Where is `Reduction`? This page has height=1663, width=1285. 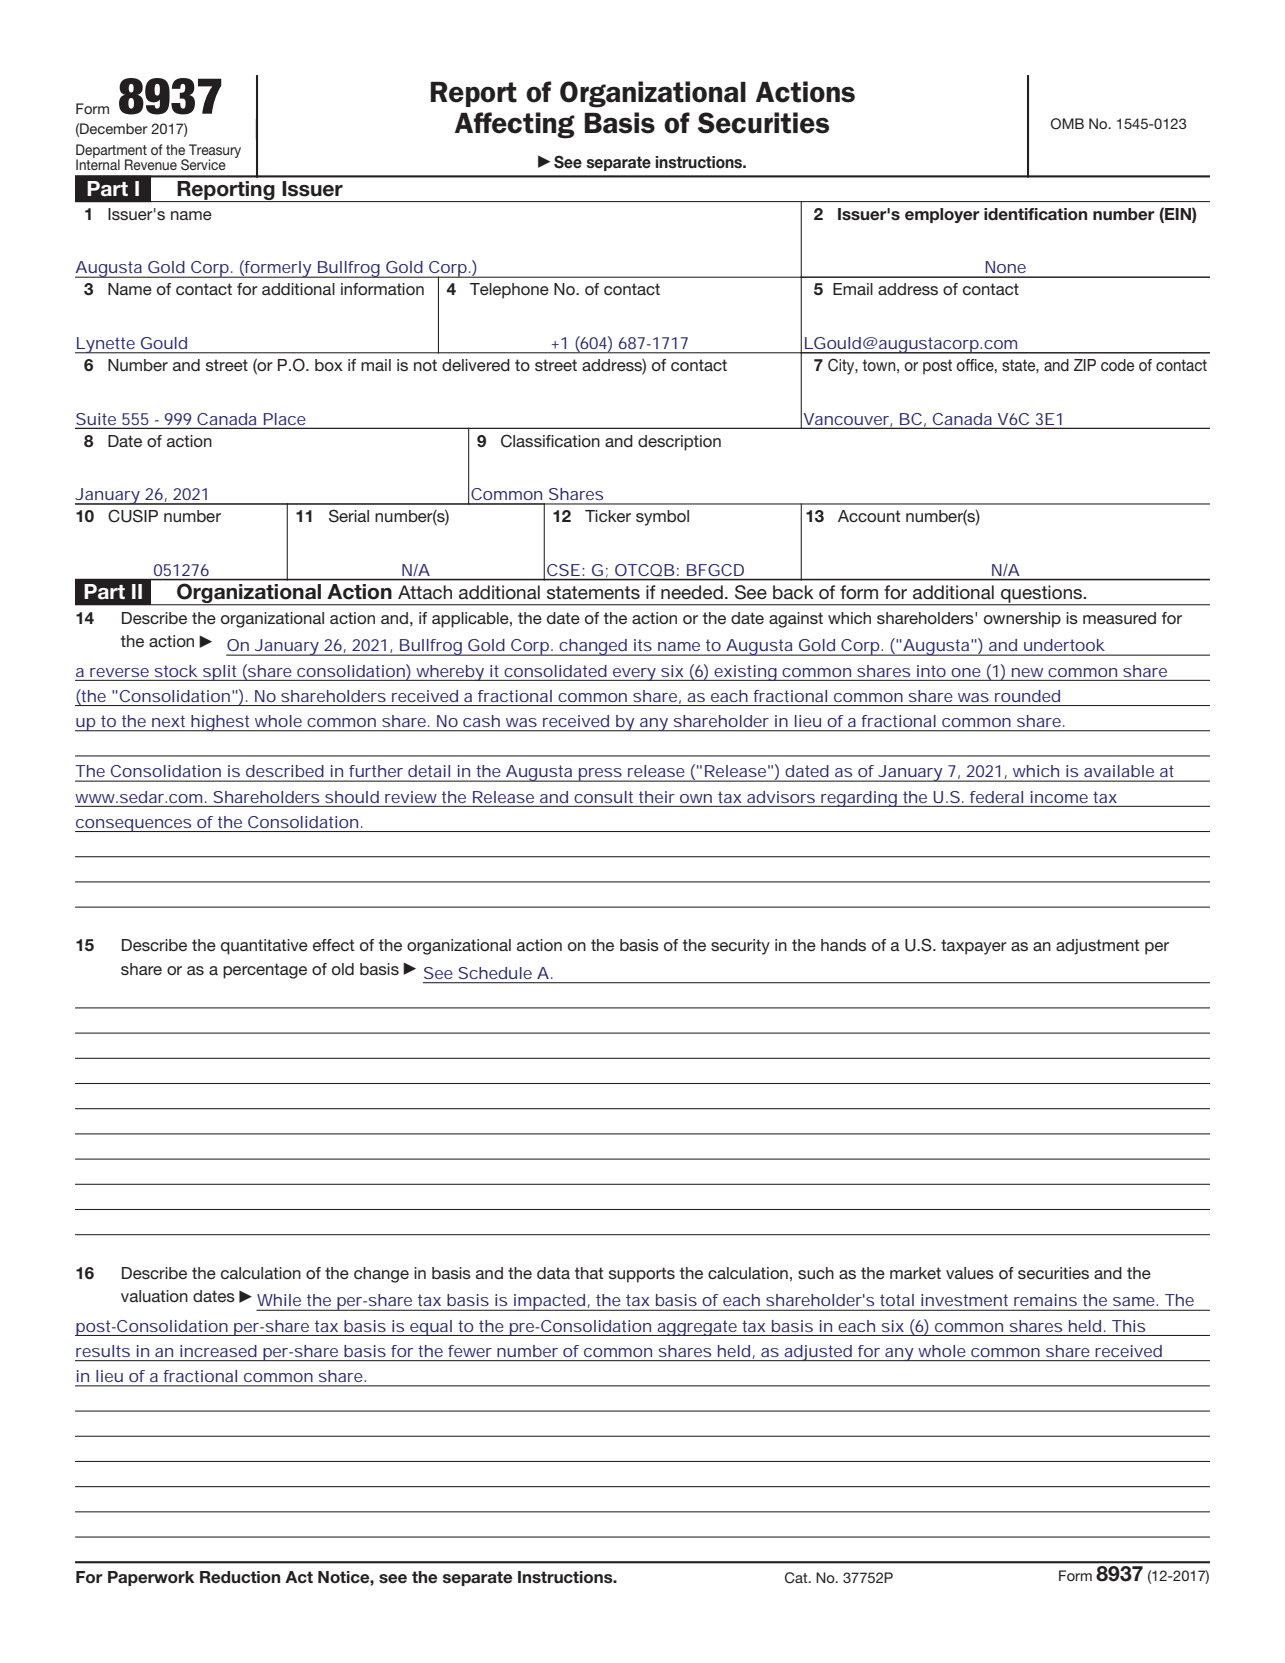 Reduction is located at coordinates (240, 1577).
